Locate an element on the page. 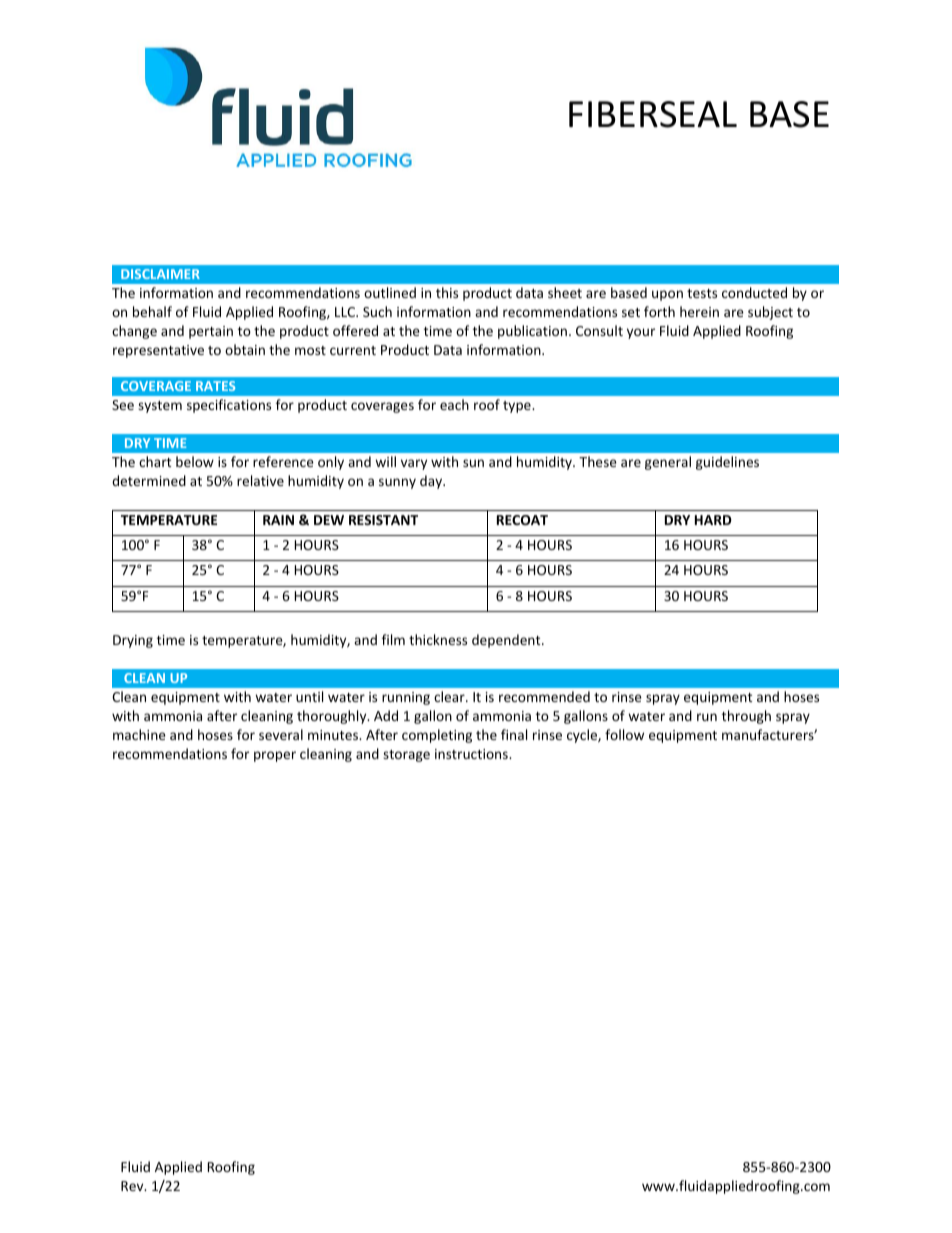  pertain is located at coordinates (211, 332).
